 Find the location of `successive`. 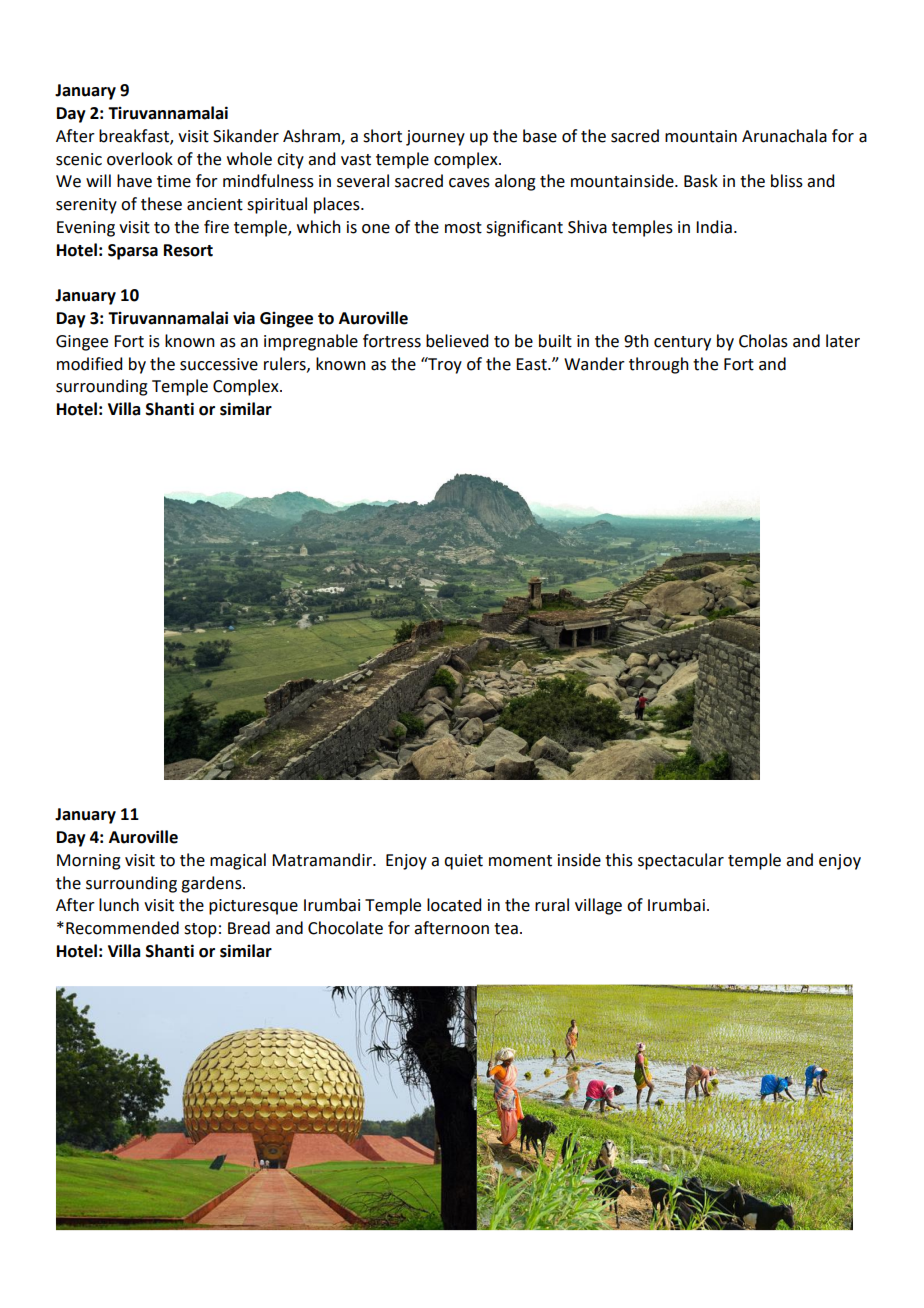

successive is located at coordinates (219, 364).
